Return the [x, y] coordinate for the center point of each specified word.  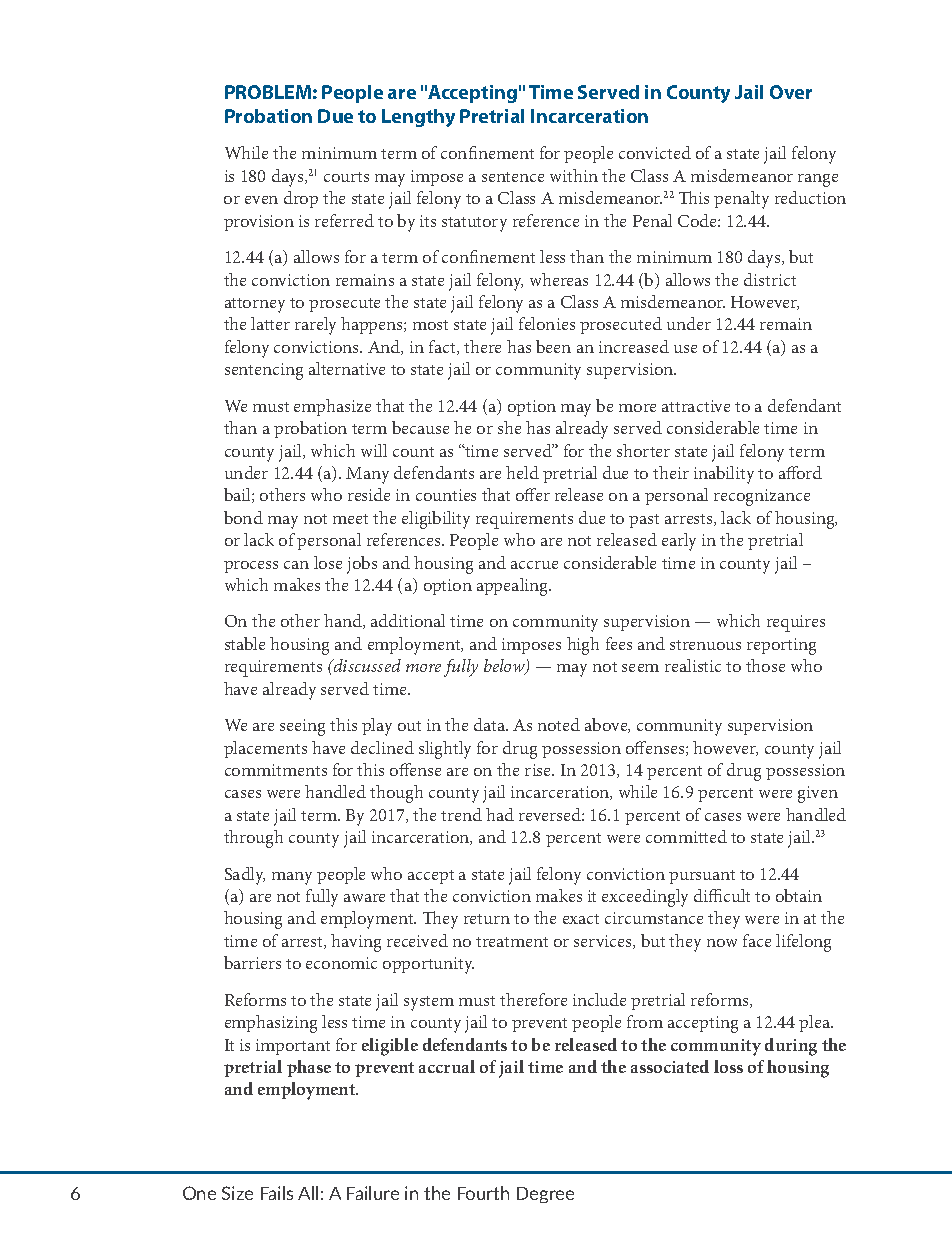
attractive [696, 406]
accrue [534, 565]
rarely [315, 326]
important [293, 1047]
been [553, 346]
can [296, 565]
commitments [276, 770]
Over [791, 92]
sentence [513, 177]
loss [728, 1066]
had [500, 814]
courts [346, 177]
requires [796, 623]
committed [686, 836]
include [599, 999]
